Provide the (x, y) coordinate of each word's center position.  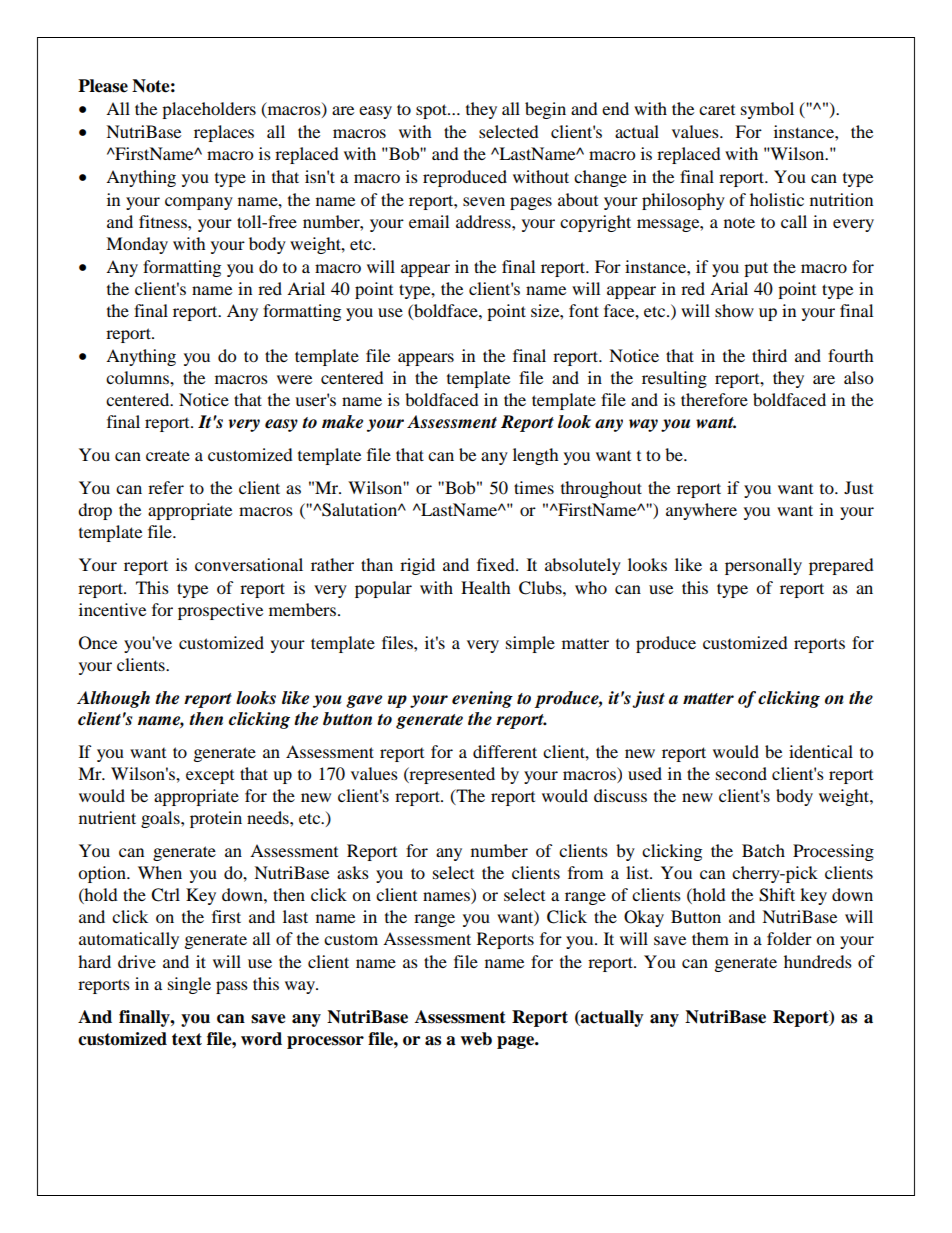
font (584, 310)
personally (763, 566)
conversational (249, 564)
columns (138, 377)
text (187, 1039)
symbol (767, 110)
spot (432, 111)
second (741, 773)
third (769, 355)
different (505, 751)
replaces (224, 133)
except (210, 777)
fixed (497, 564)
